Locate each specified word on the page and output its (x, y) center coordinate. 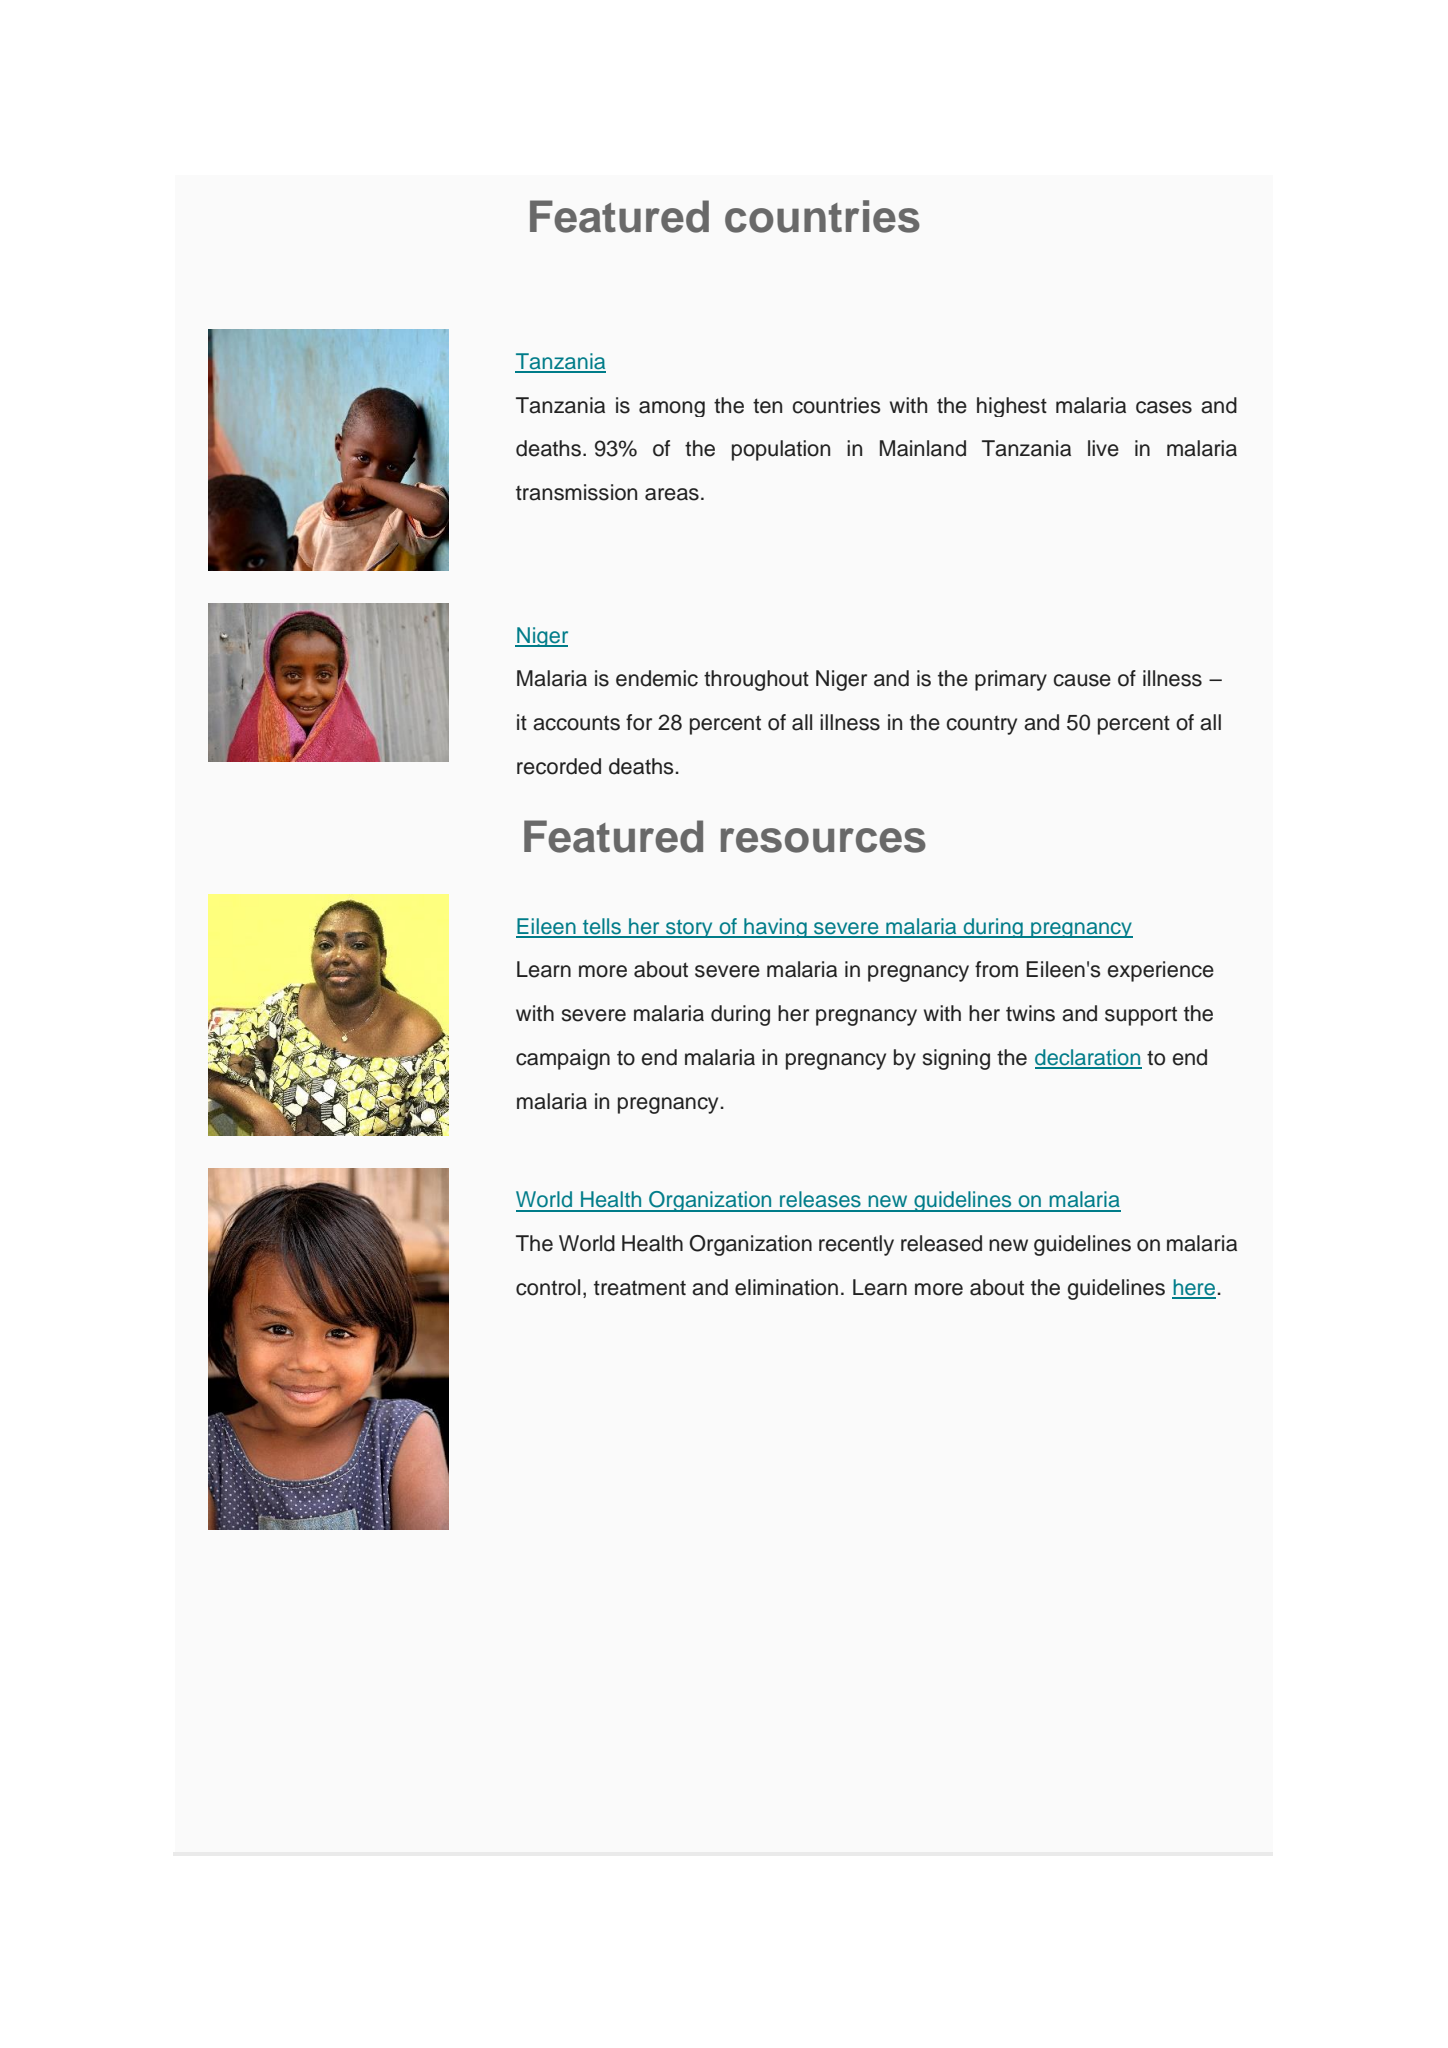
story (689, 929)
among (672, 409)
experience (1161, 971)
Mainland (923, 448)
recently (856, 1245)
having (775, 928)
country (981, 725)
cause (1082, 680)
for (639, 722)
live (1103, 448)
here (1194, 1288)
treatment (640, 1288)
